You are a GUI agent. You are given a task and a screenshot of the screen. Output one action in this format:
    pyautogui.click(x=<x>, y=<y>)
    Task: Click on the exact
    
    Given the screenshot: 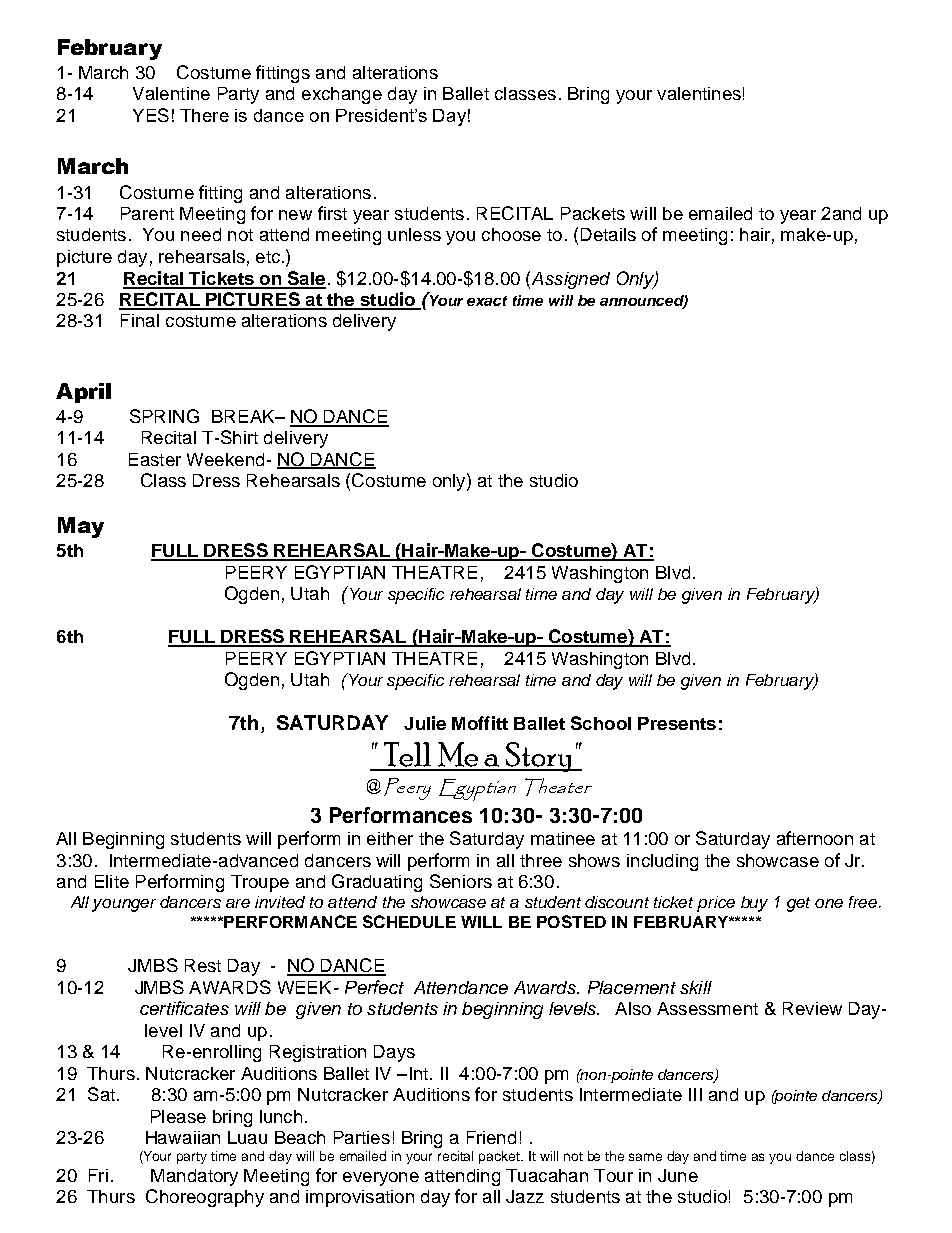 What is the action you would take?
    pyautogui.click(x=487, y=301)
